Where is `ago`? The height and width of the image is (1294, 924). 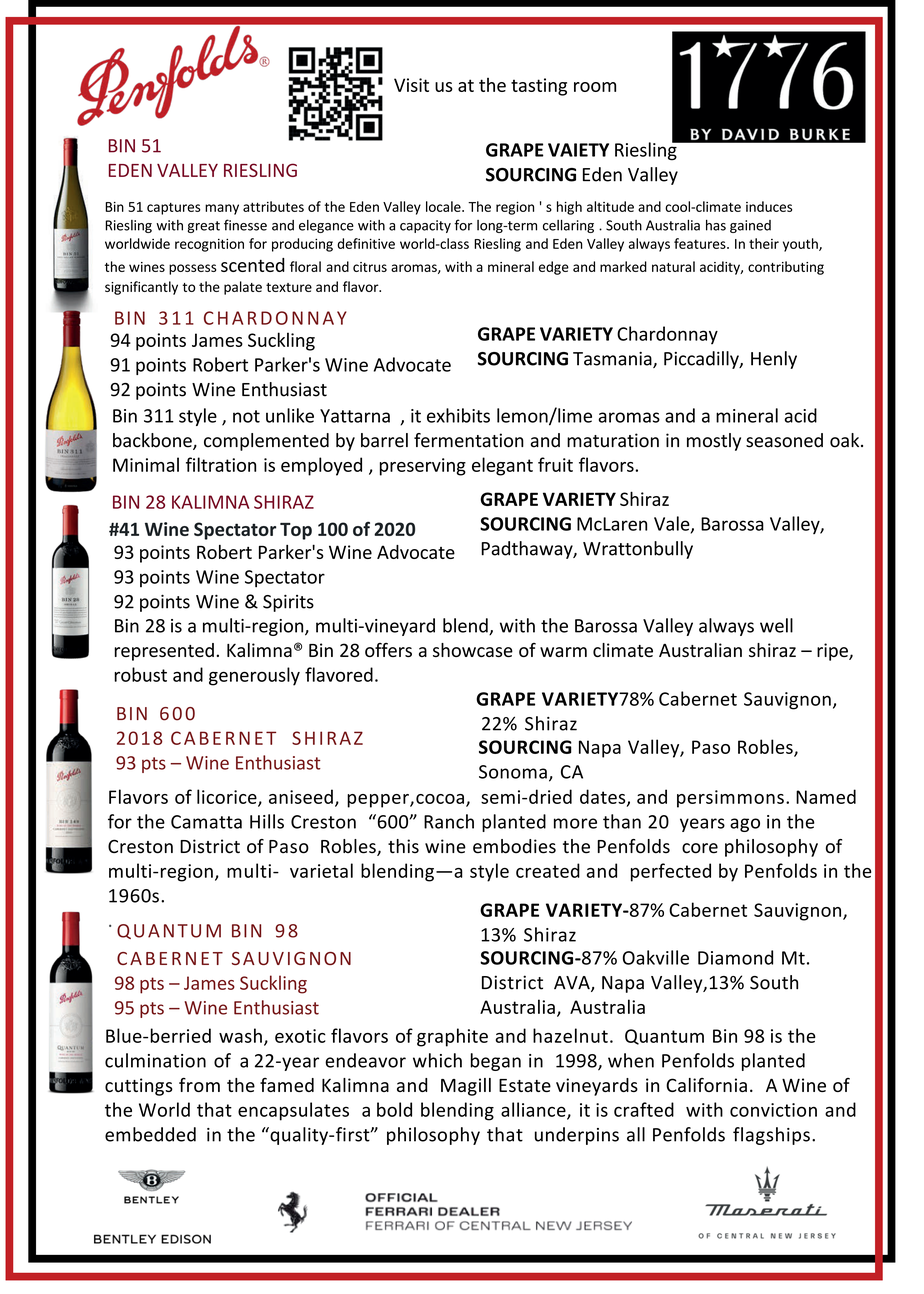 ago is located at coordinates (745, 825).
